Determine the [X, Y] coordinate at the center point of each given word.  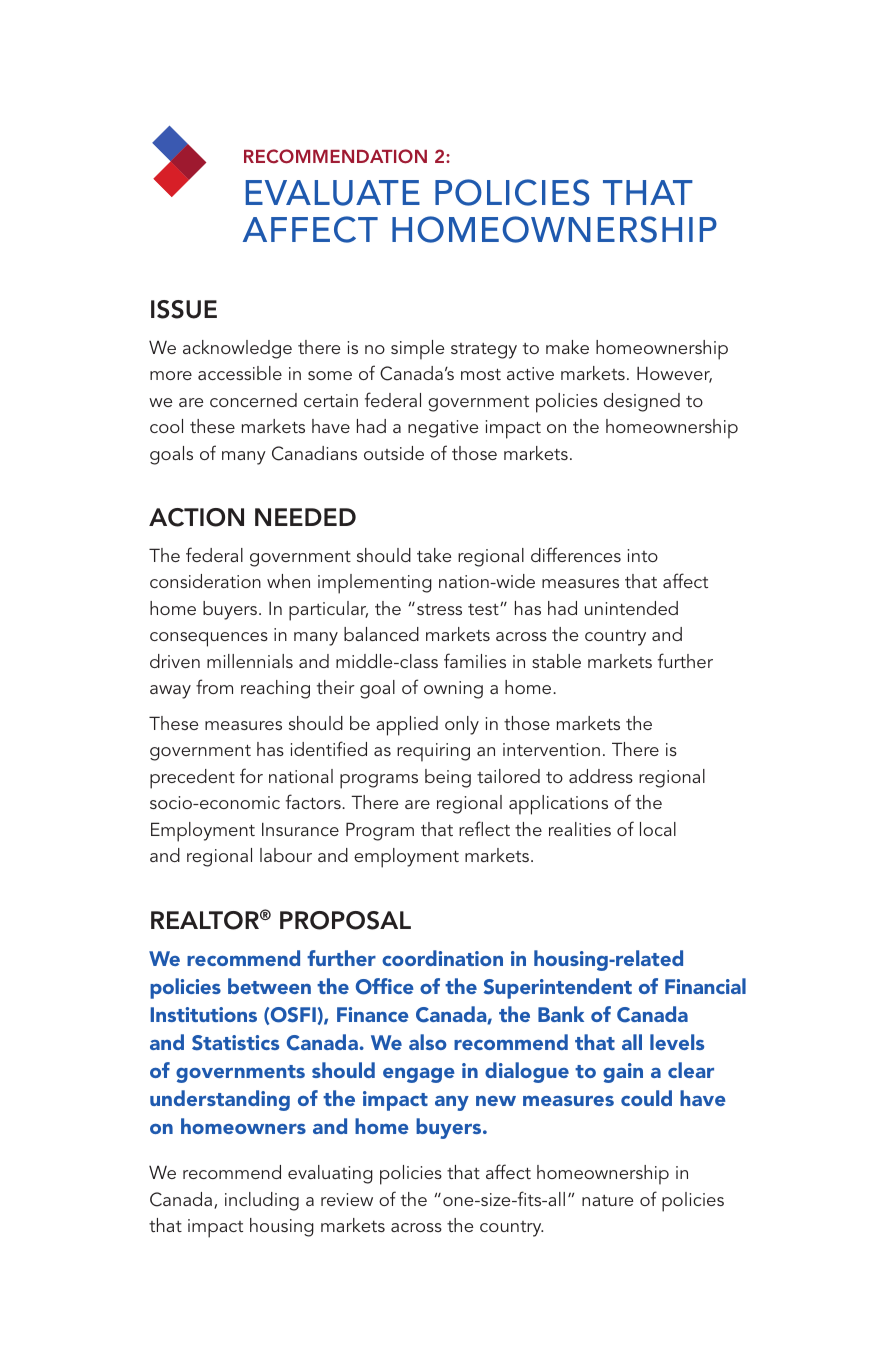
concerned [253, 400]
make [567, 347]
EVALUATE [333, 193]
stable [556, 661]
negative [443, 429]
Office [385, 986]
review [347, 1199]
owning [453, 690]
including [262, 1201]
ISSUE [184, 309]
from [214, 686]
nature [607, 1200]
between [269, 986]
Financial [705, 986]
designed [642, 402]
